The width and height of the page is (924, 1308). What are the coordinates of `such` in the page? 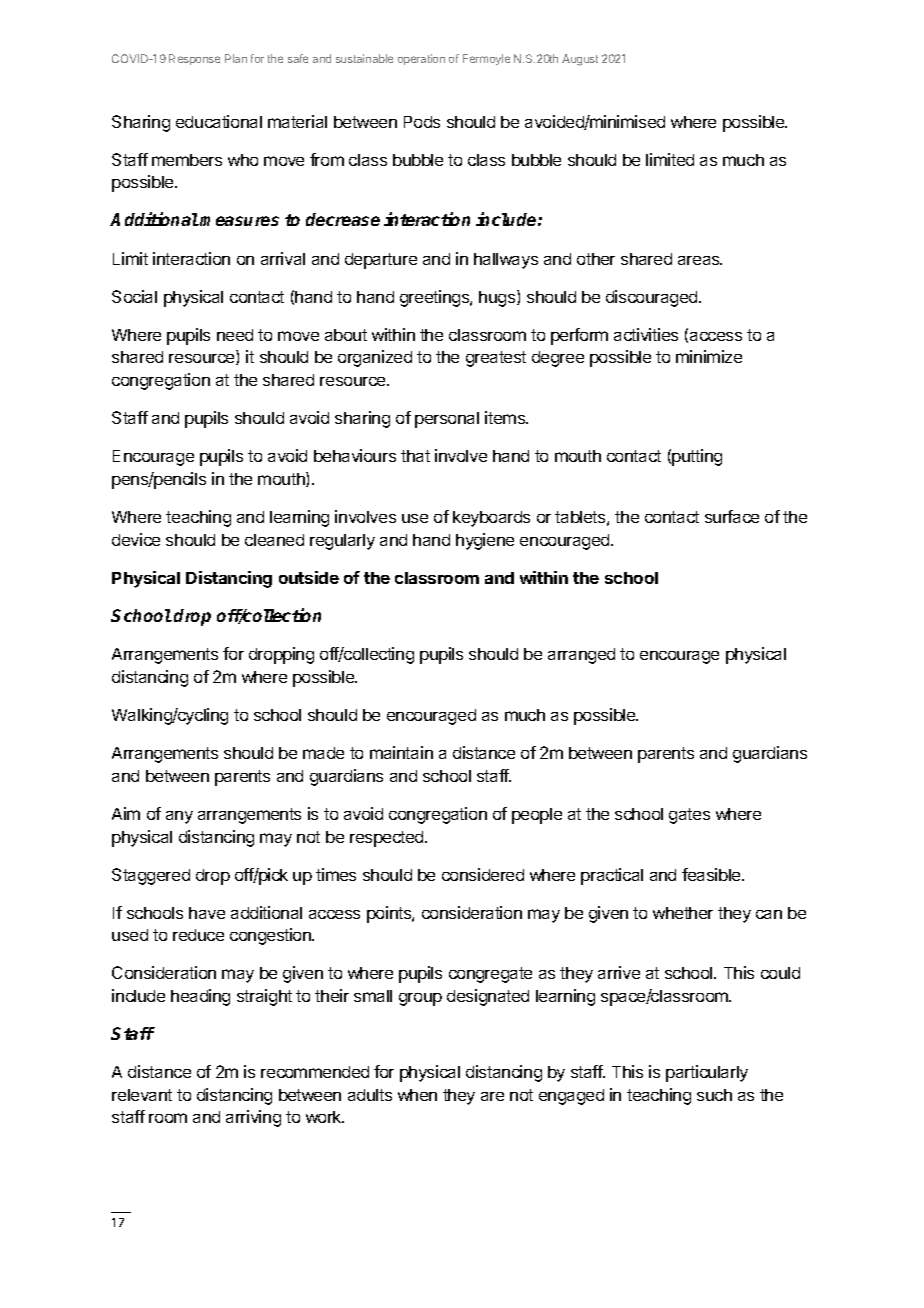 It's located at (714, 1095).
